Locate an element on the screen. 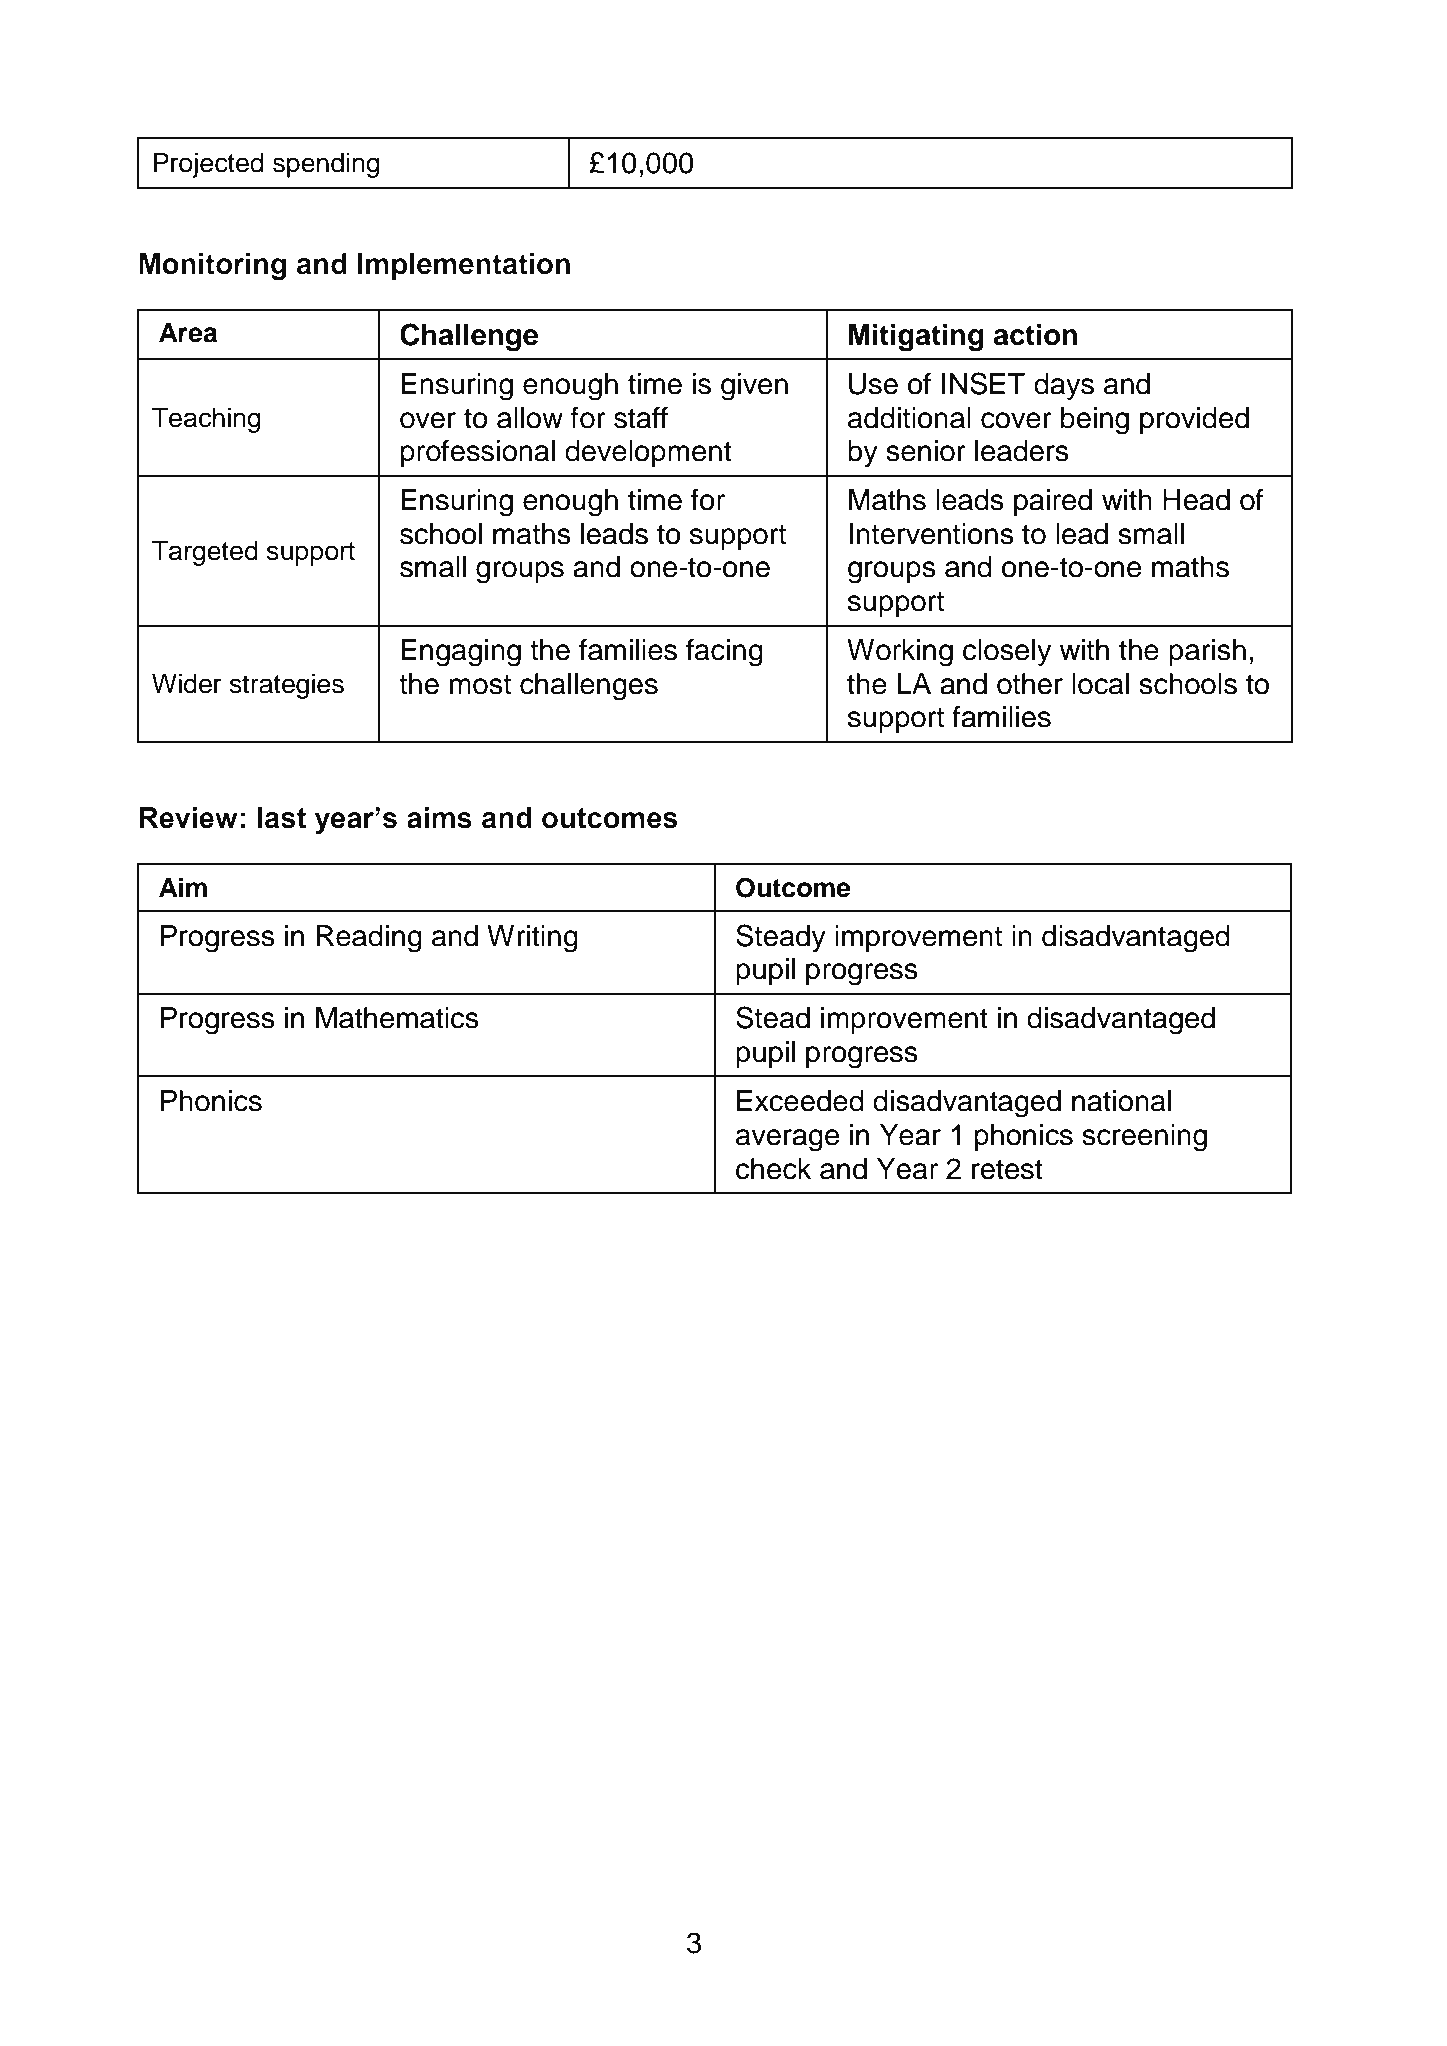 This screenshot has height=2046, width=1447. facing is located at coordinates (724, 652).
